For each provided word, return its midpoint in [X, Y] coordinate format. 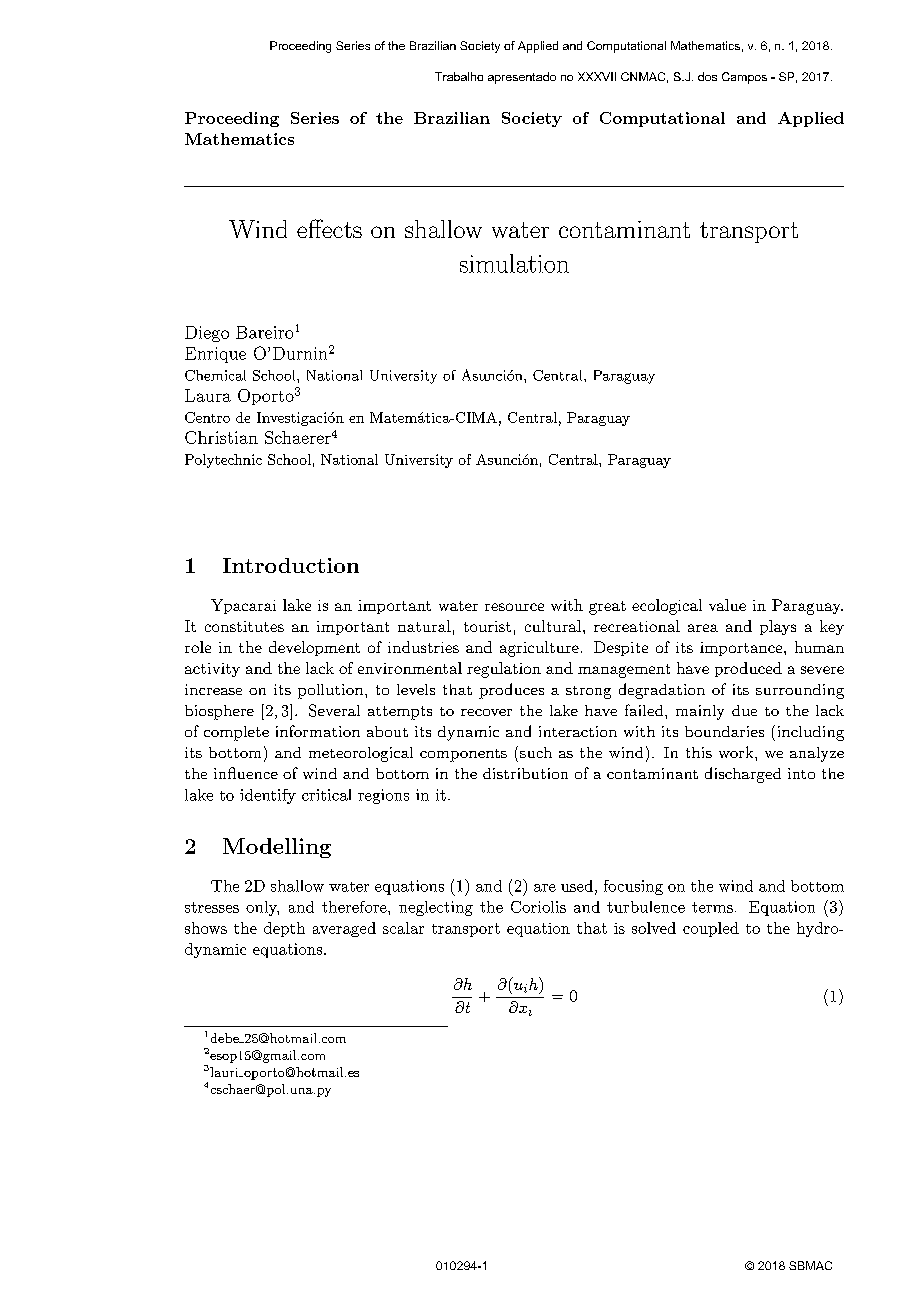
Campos [744, 78]
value [727, 605]
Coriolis [538, 907]
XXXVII [597, 76]
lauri [224, 1072]
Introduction [291, 565]
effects [329, 228]
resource [514, 607]
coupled [711, 929]
